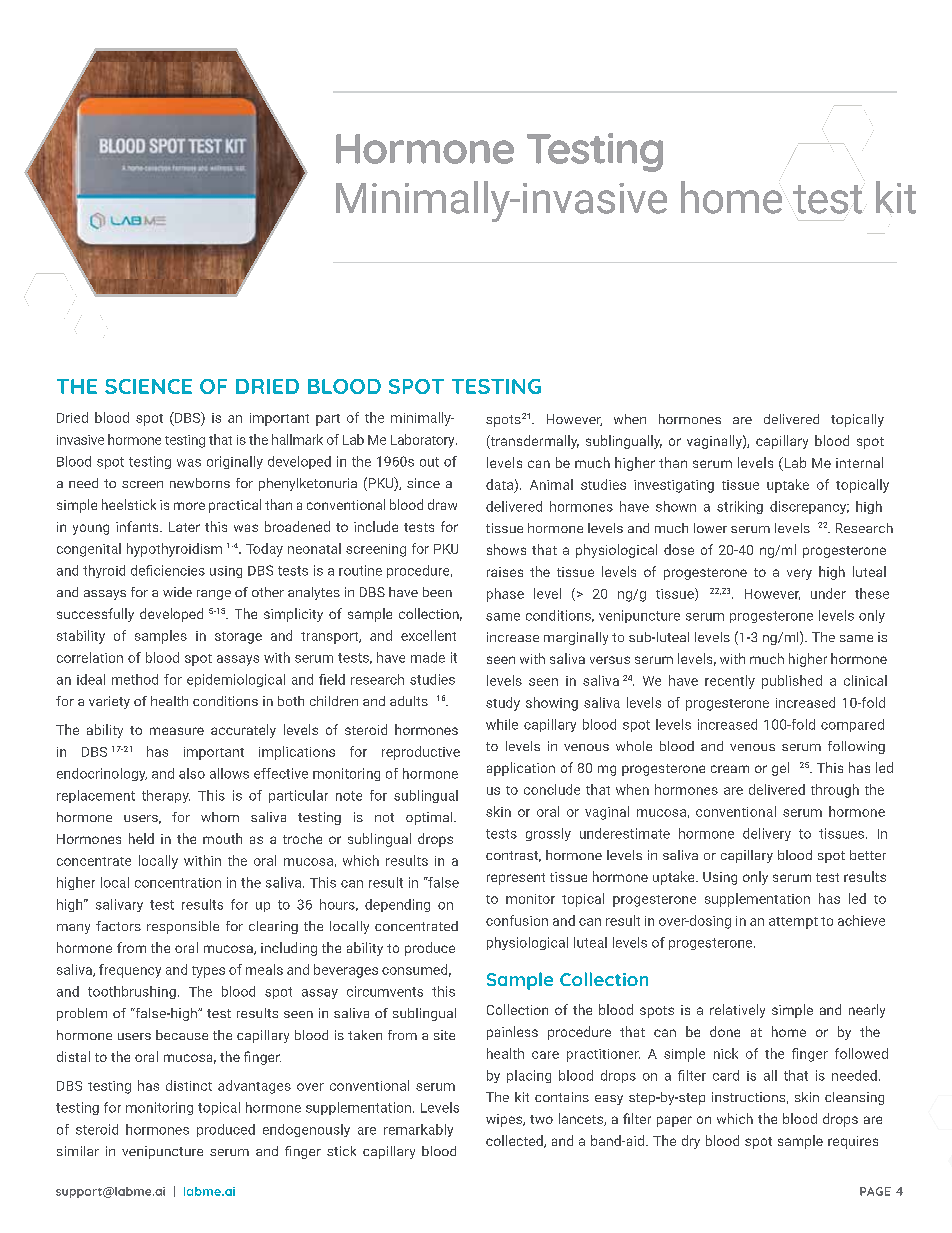 This image has height=1233, width=952. I want to click on internal, so click(859, 462).
